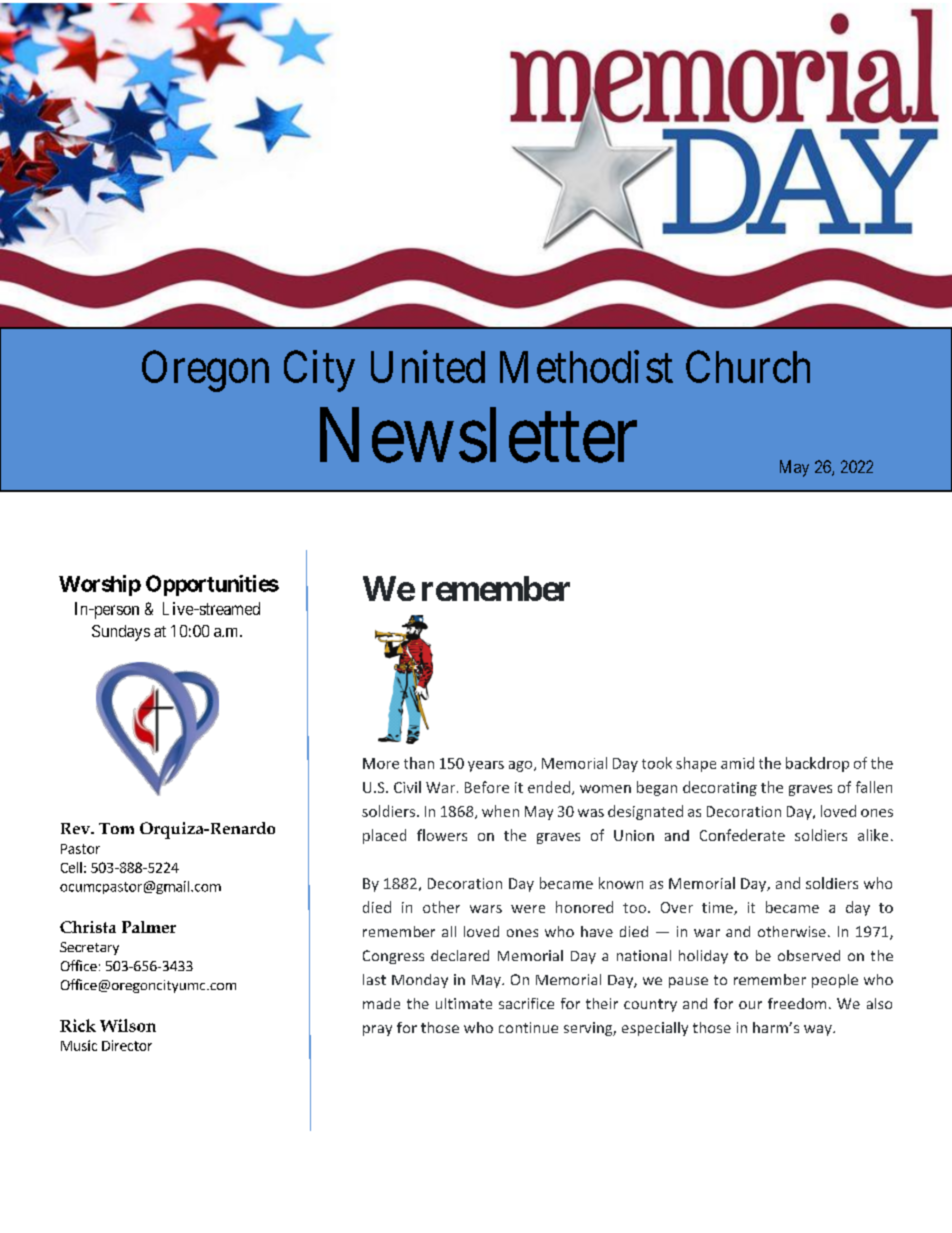 The width and height of the document is (952, 1233). What do you see at coordinates (428, 366) in the document?
I see `United` at bounding box center [428, 366].
